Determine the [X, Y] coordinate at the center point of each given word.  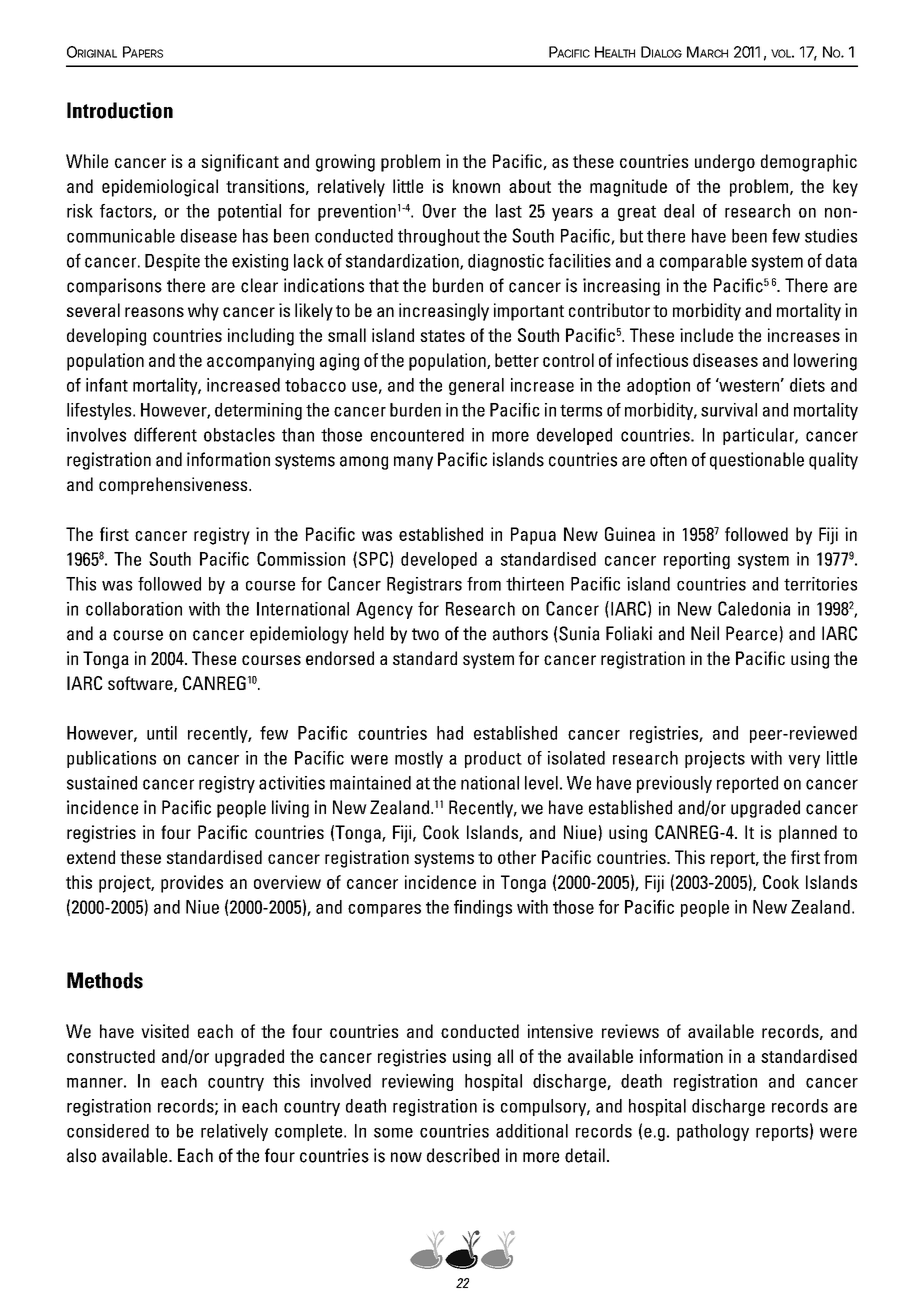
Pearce [751, 633]
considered [108, 1131]
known [476, 186]
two [425, 634]
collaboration [134, 609]
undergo [725, 163]
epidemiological [160, 188]
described [463, 1155]
